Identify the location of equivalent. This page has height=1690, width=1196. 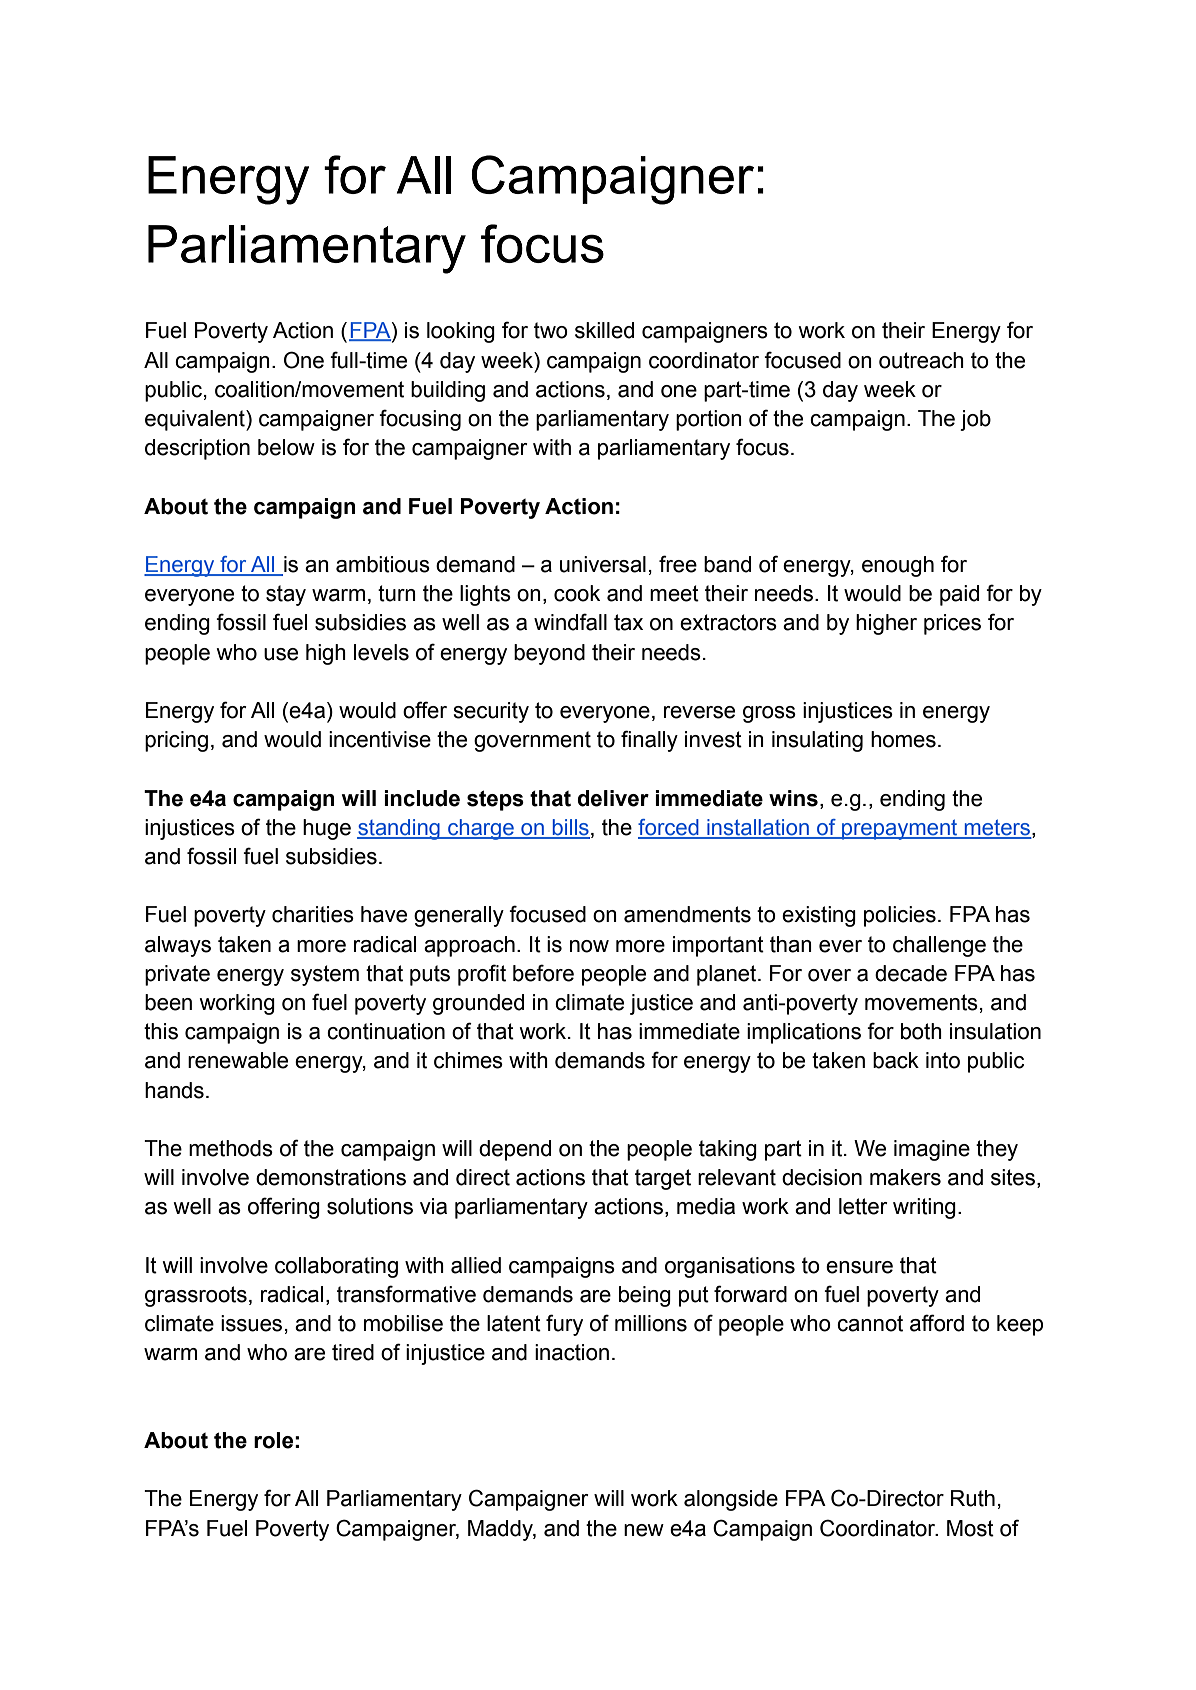
(196, 420).
